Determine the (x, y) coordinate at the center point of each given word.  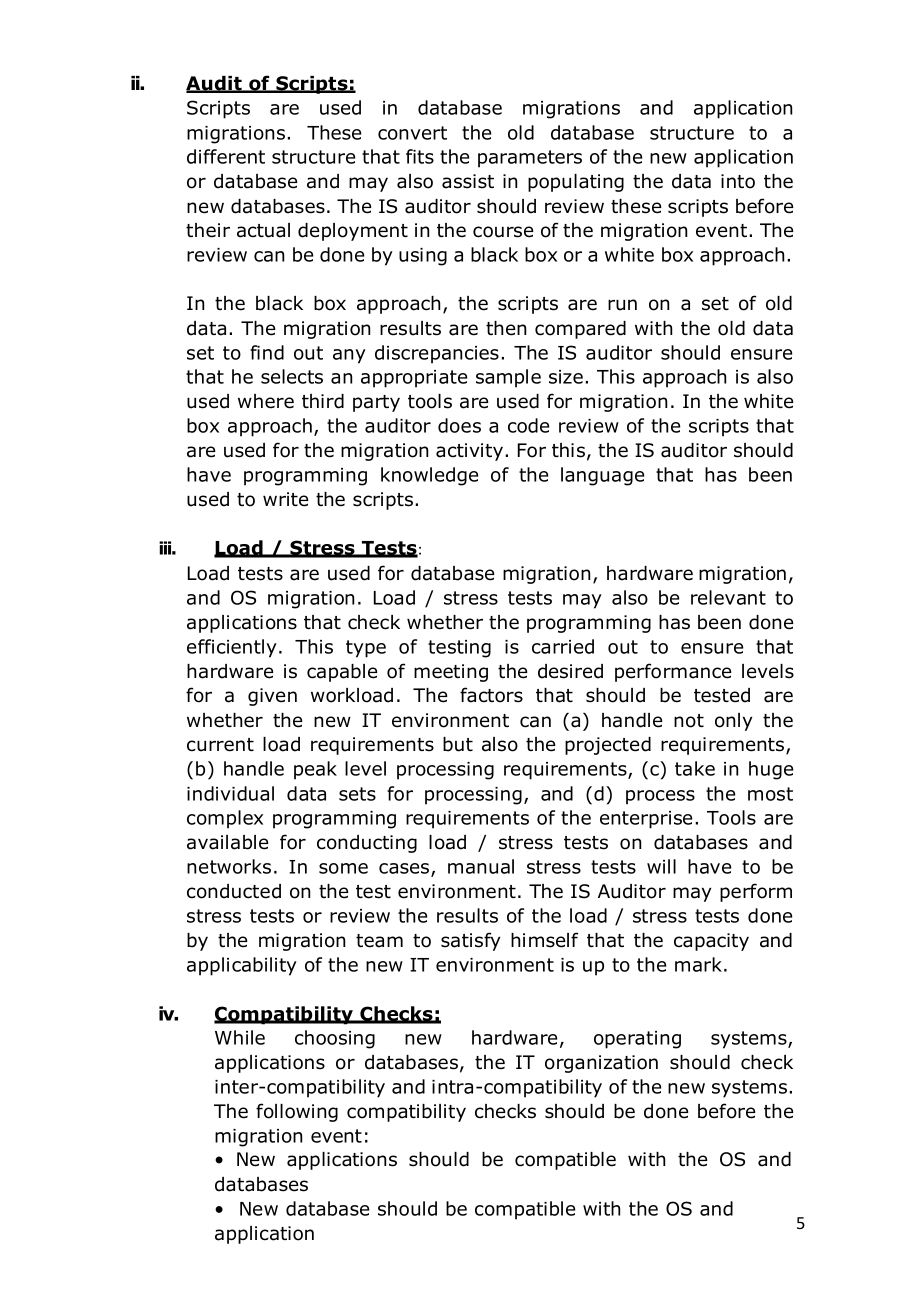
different (226, 156)
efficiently (232, 648)
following (297, 1112)
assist (468, 181)
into (738, 181)
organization (601, 1064)
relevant (728, 597)
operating (637, 1040)
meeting (451, 673)
